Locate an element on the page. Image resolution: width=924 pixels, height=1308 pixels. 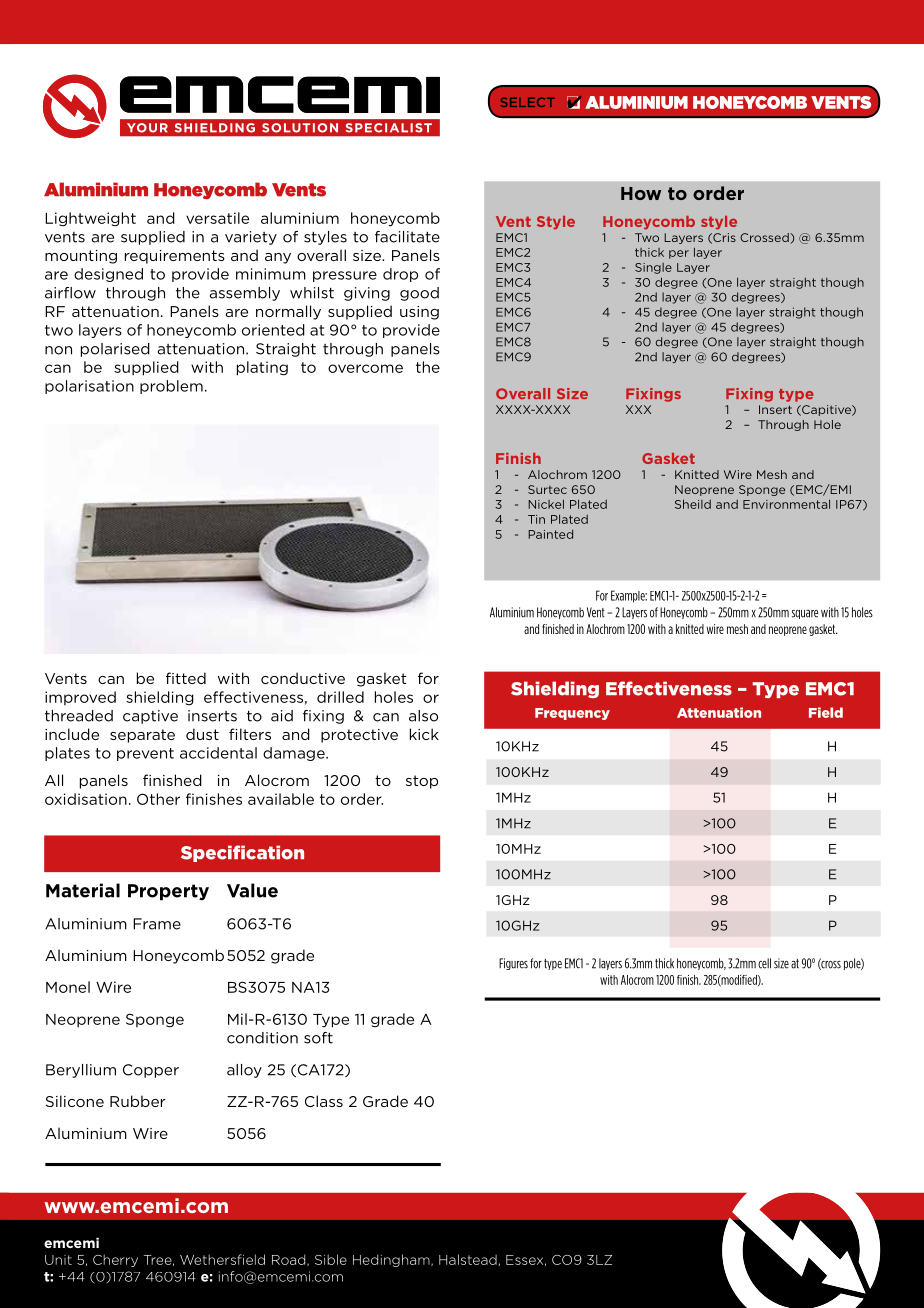
Unit is located at coordinates (58, 1260).
